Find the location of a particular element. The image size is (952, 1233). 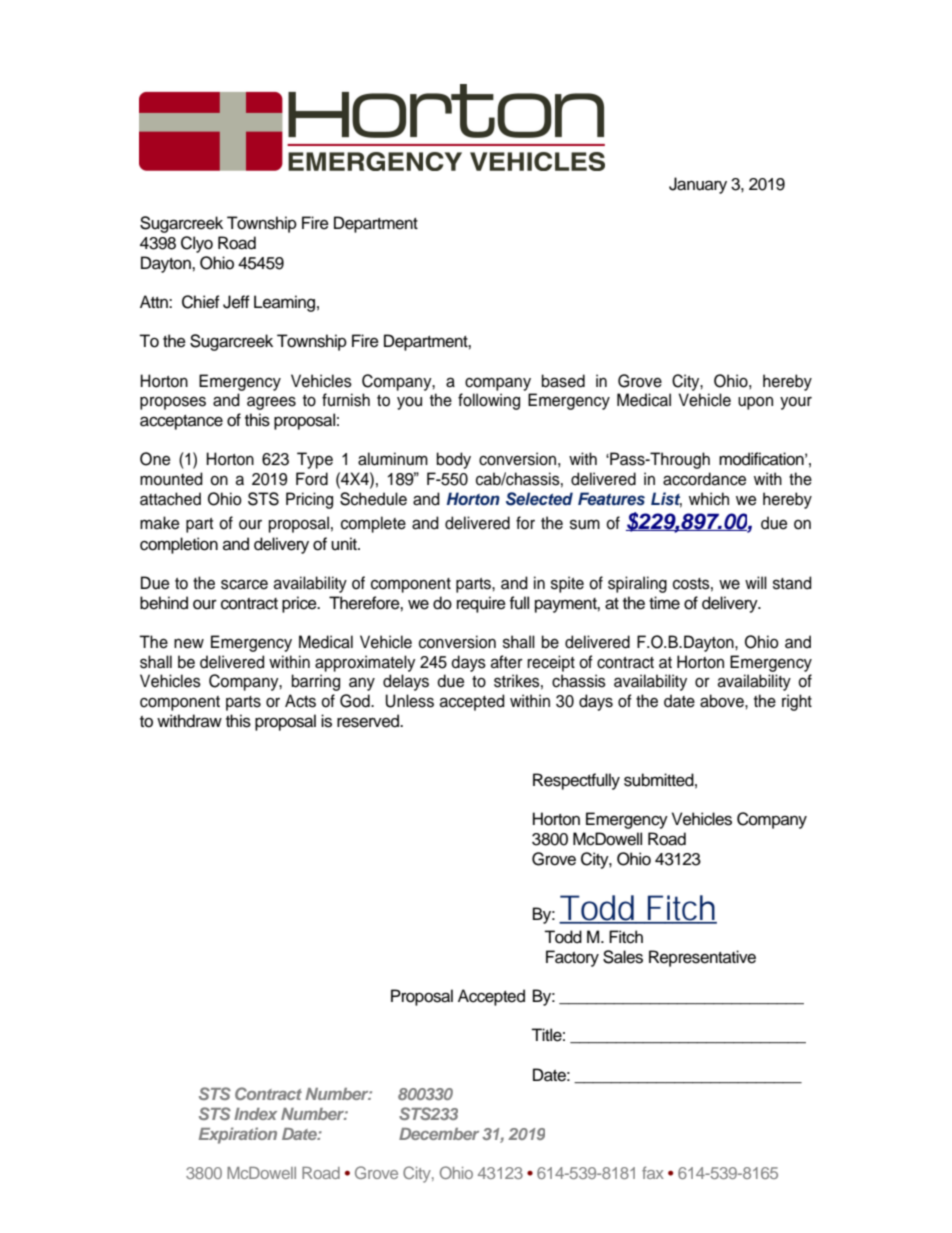

Jeff is located at coordinates (236, 302).
